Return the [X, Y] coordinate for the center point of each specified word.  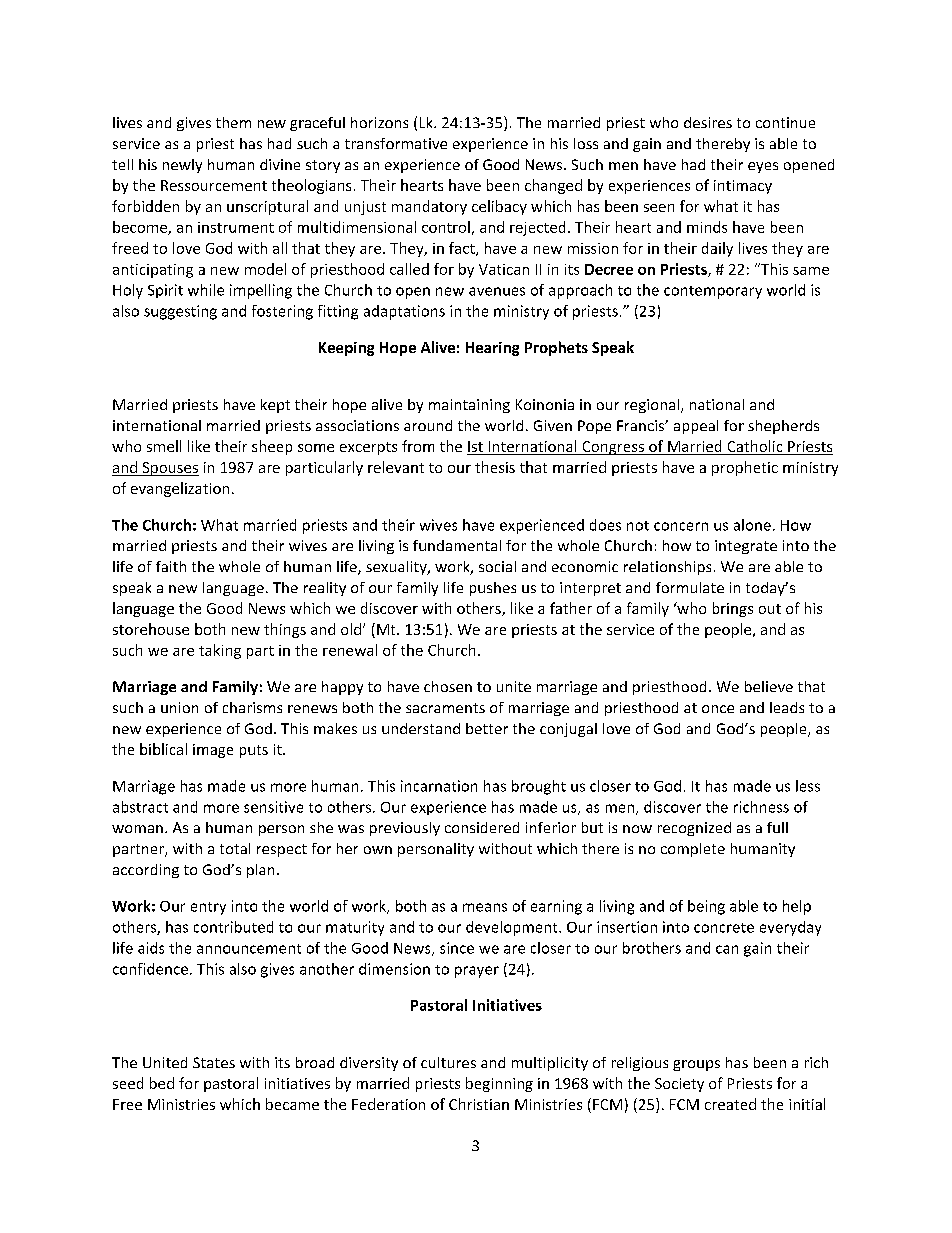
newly [182, 166]
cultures [448, 1062]
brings [733, 609]
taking [220, 651]
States [214, 1062]
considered [482, 827]
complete [693, 850]
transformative [396, 143]
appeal [696, 427]
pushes [493, 589]
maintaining [469, 406]
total [235, 848]
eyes [763, 167]
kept [275, 406]
